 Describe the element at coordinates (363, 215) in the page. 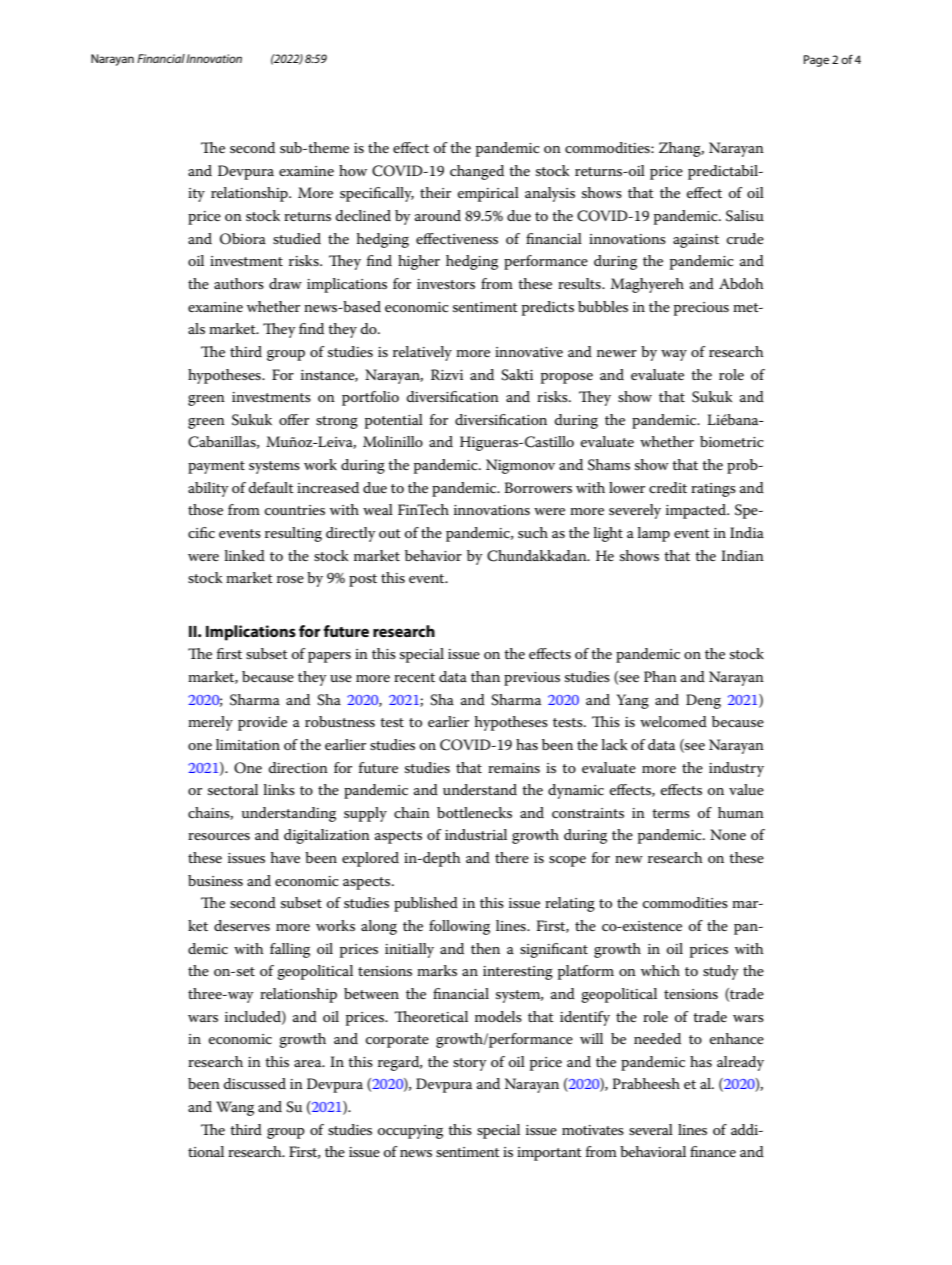

I see `declined` at that location.
